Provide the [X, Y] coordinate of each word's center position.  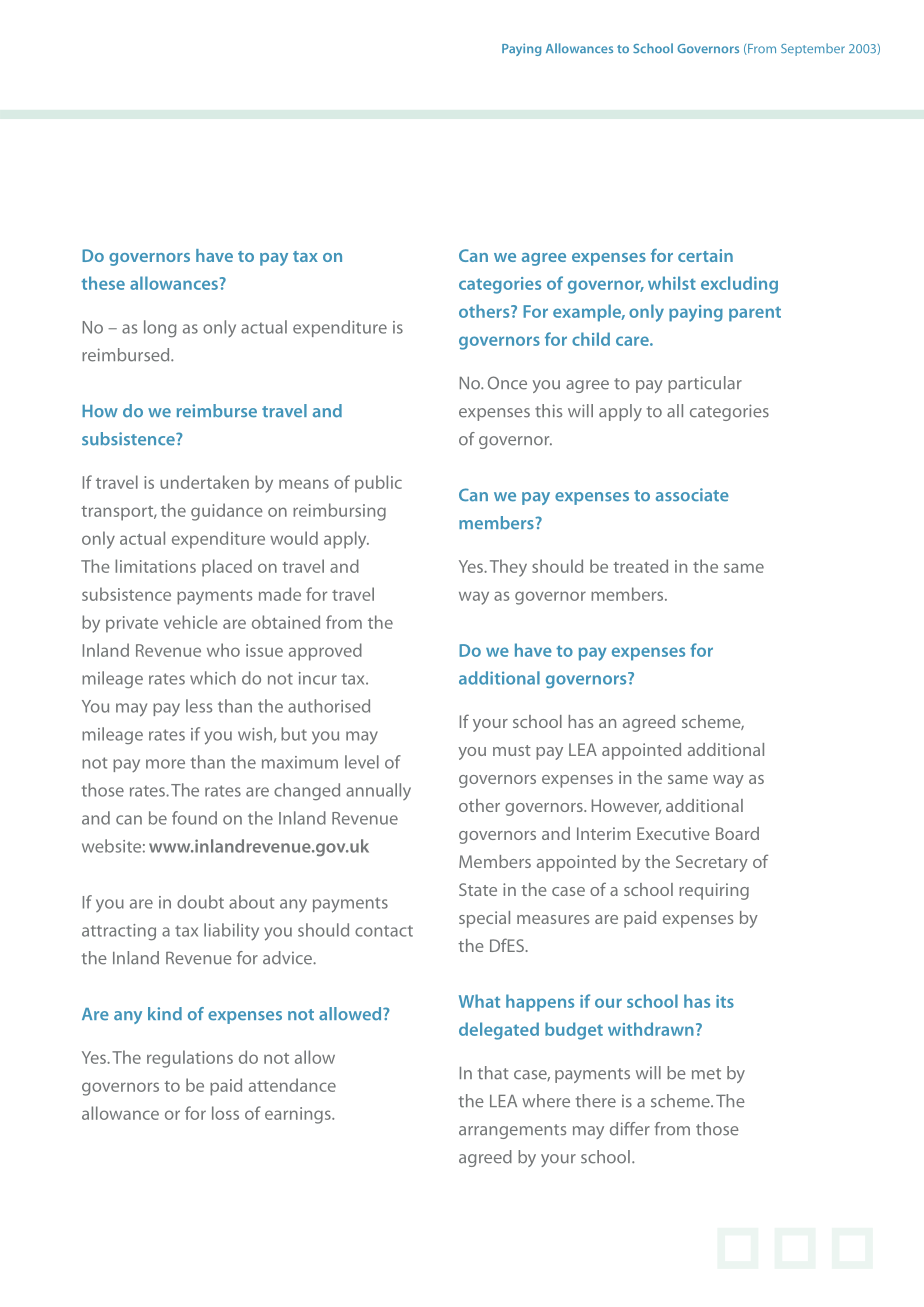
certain [705, 255]
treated [640, 566]
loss [225, 1113]
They [508, 568]
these [103, 283]
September [813, 49]
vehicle [191, 622]
